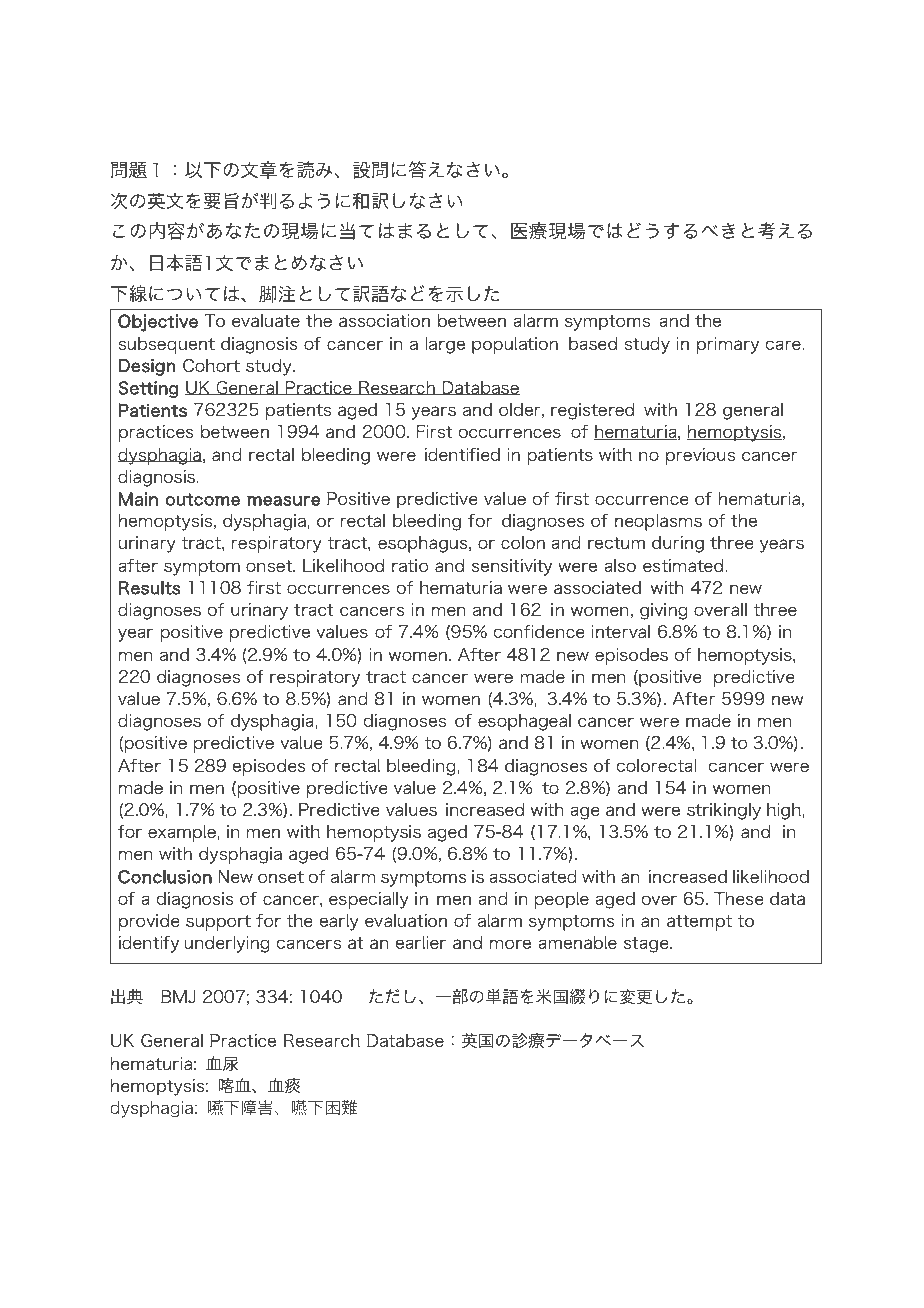  Describe the element at coordinates (150, 588) in the screenshot. I see `Results` at that location.
